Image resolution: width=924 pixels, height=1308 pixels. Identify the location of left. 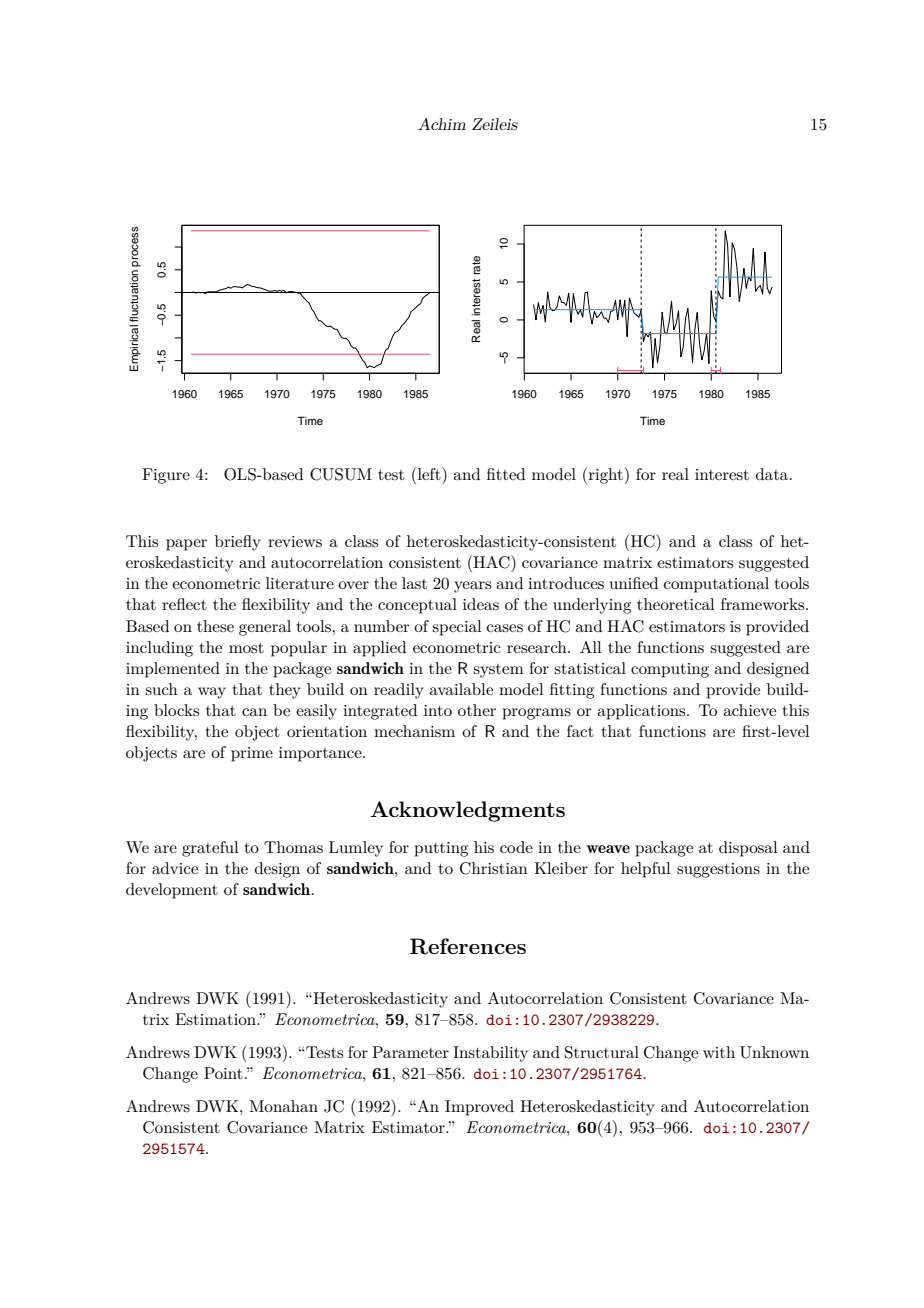
(430, 473).
